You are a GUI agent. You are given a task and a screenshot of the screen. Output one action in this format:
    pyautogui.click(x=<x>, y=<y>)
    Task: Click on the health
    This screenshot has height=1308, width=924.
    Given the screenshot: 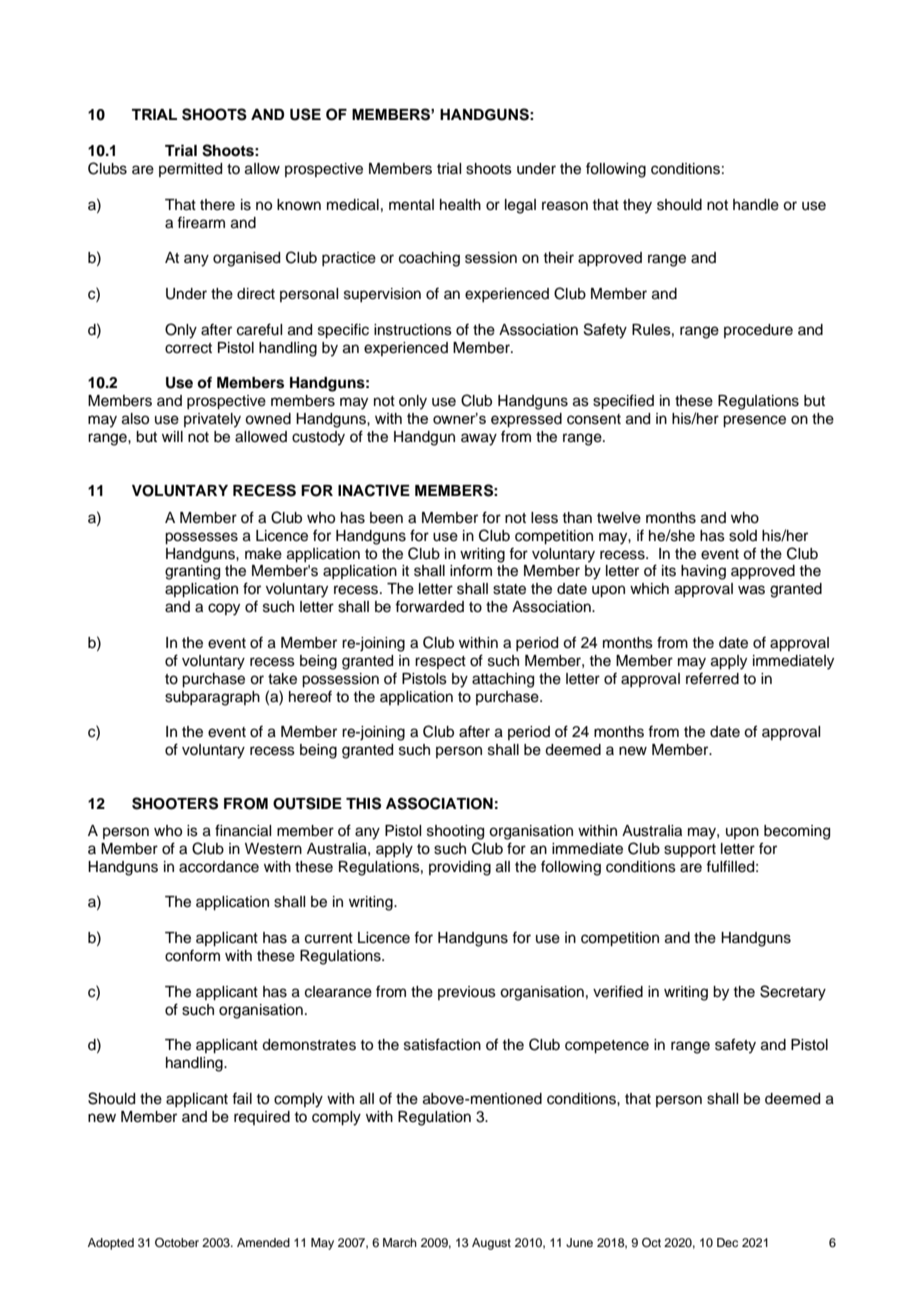 What is the action you would take?
    pyautogui.click(x=460, y=205)
